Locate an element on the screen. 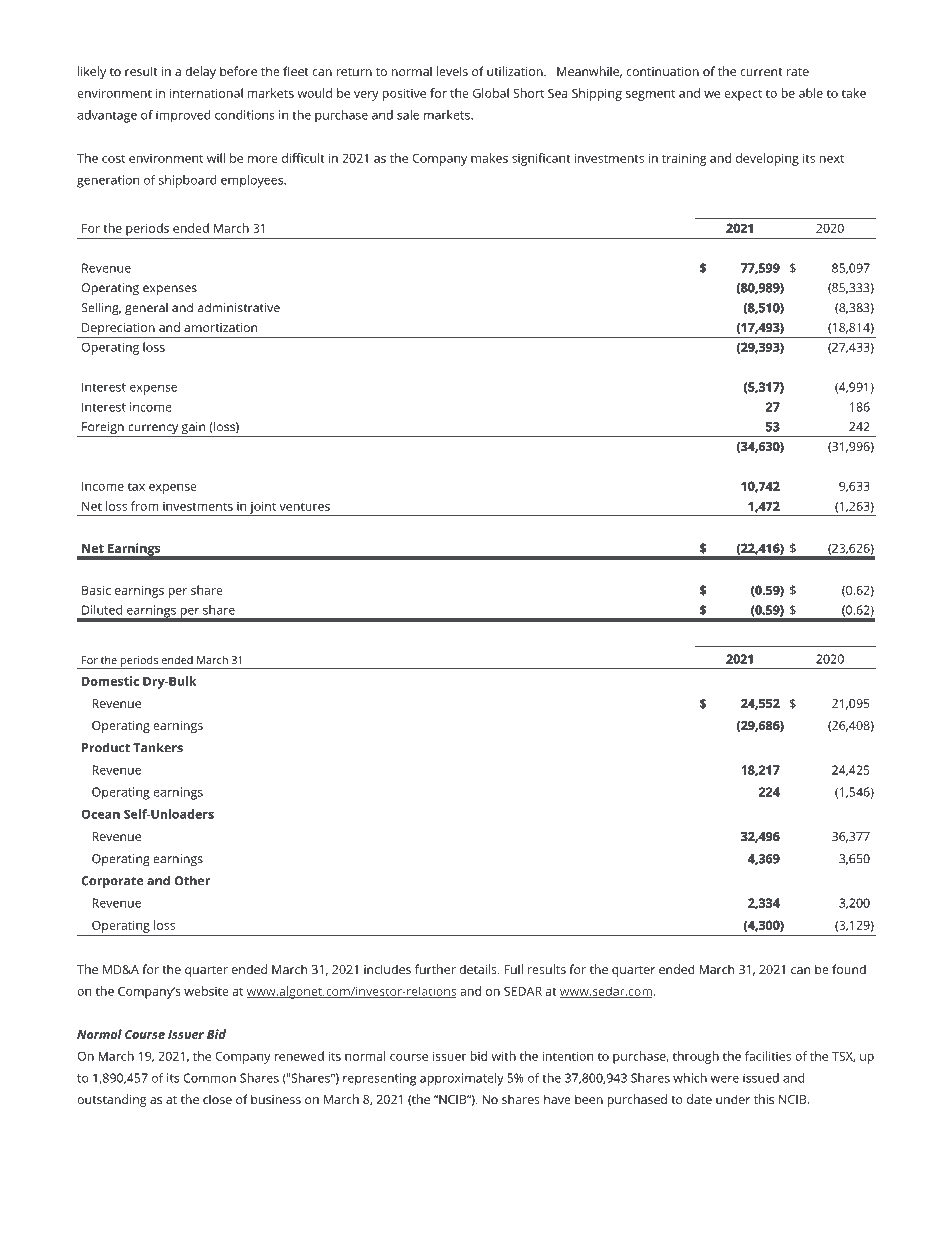 The width and height of the screenshot is (952, 1233). ventures is located at coordinates (304, 506).
